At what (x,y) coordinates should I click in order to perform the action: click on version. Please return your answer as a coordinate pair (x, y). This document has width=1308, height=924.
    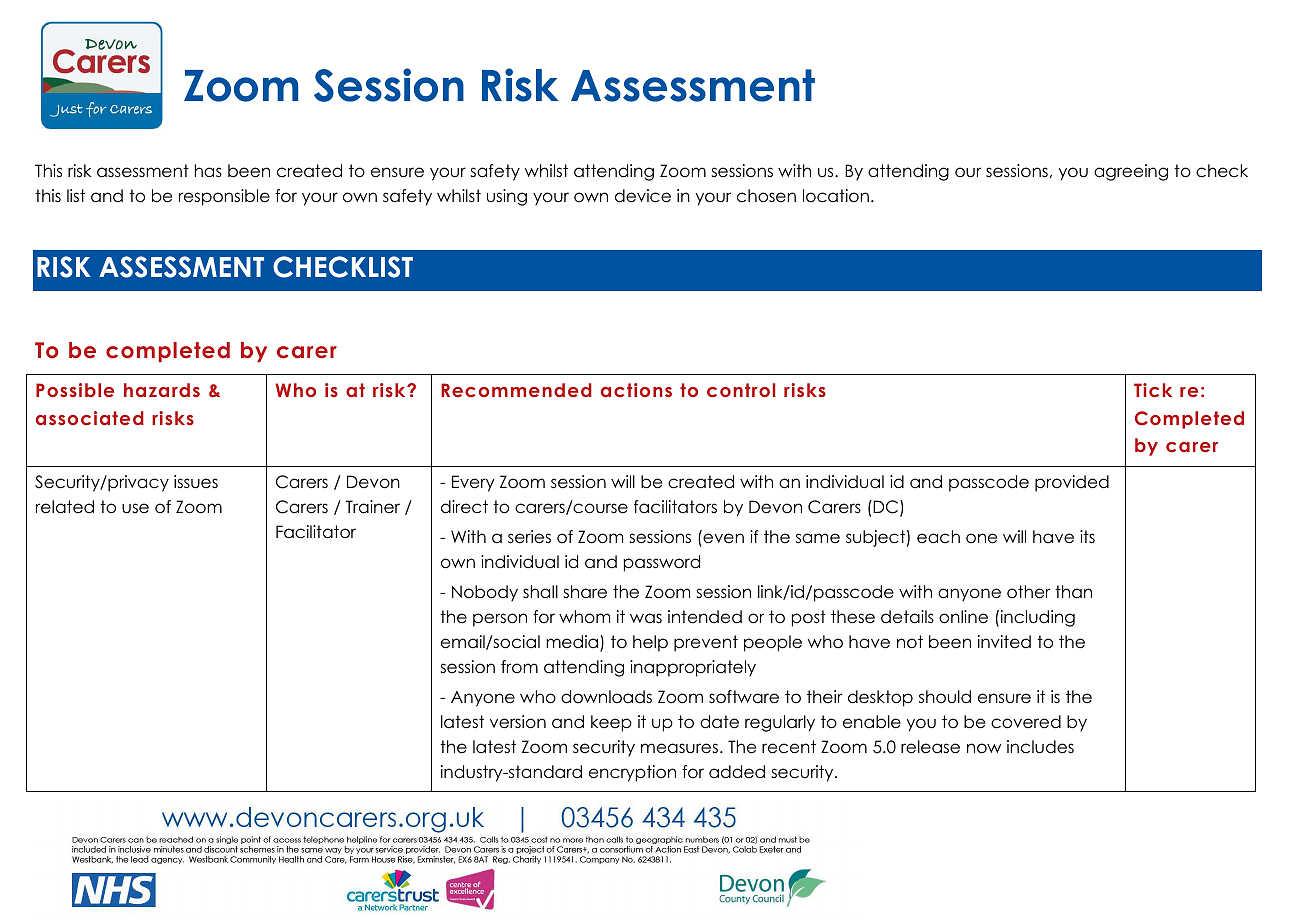
    Looking at the image, I should click on (518, 722).
